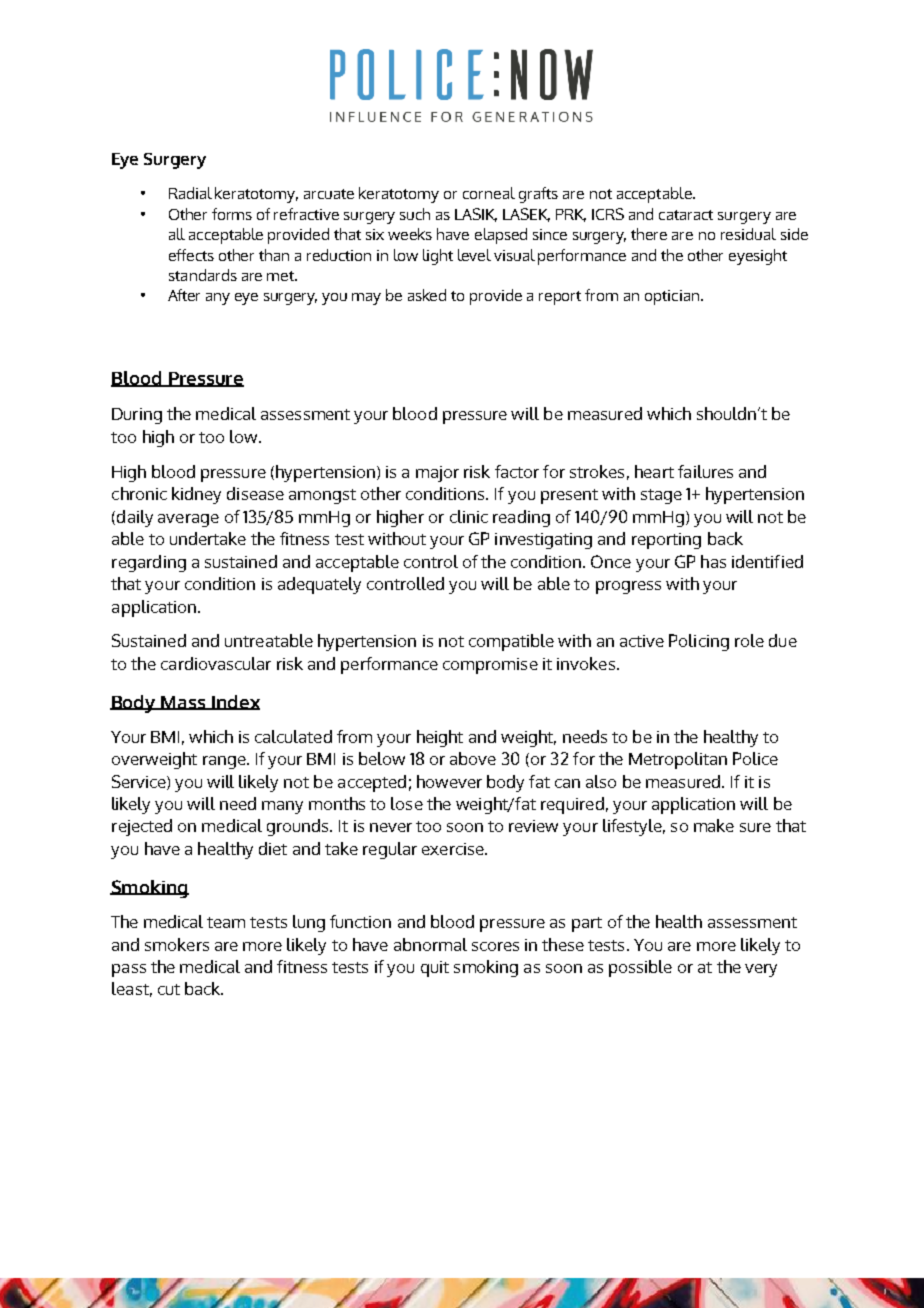  I want to click on forms, so click(232, 214).
